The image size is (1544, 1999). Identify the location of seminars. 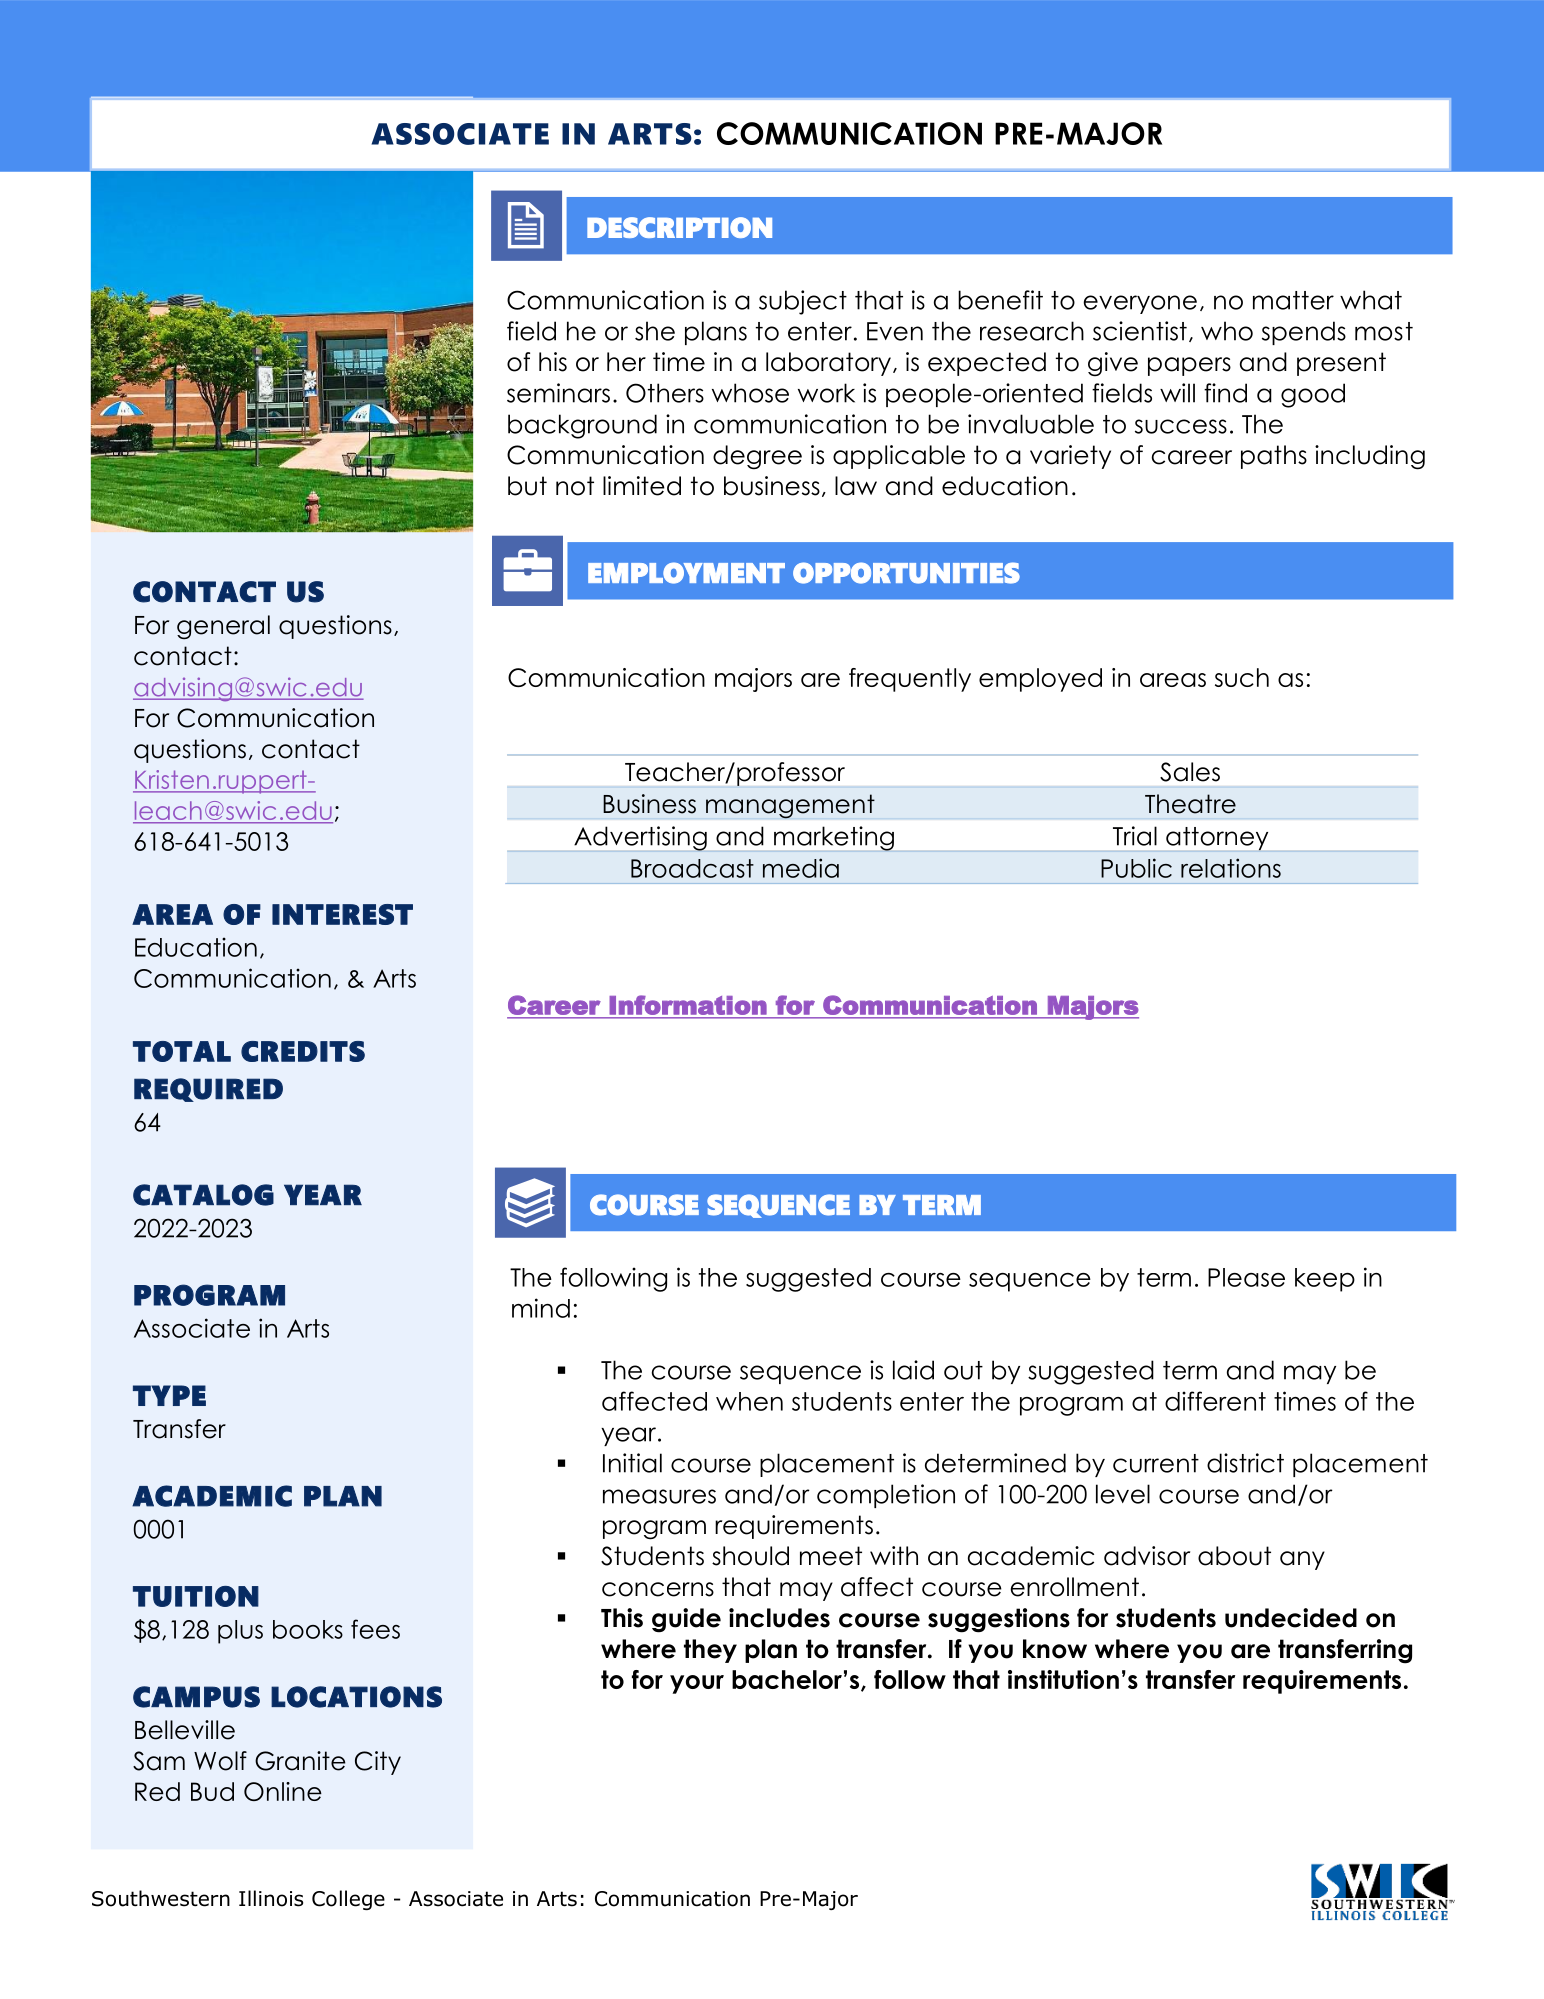
(558, 393).
